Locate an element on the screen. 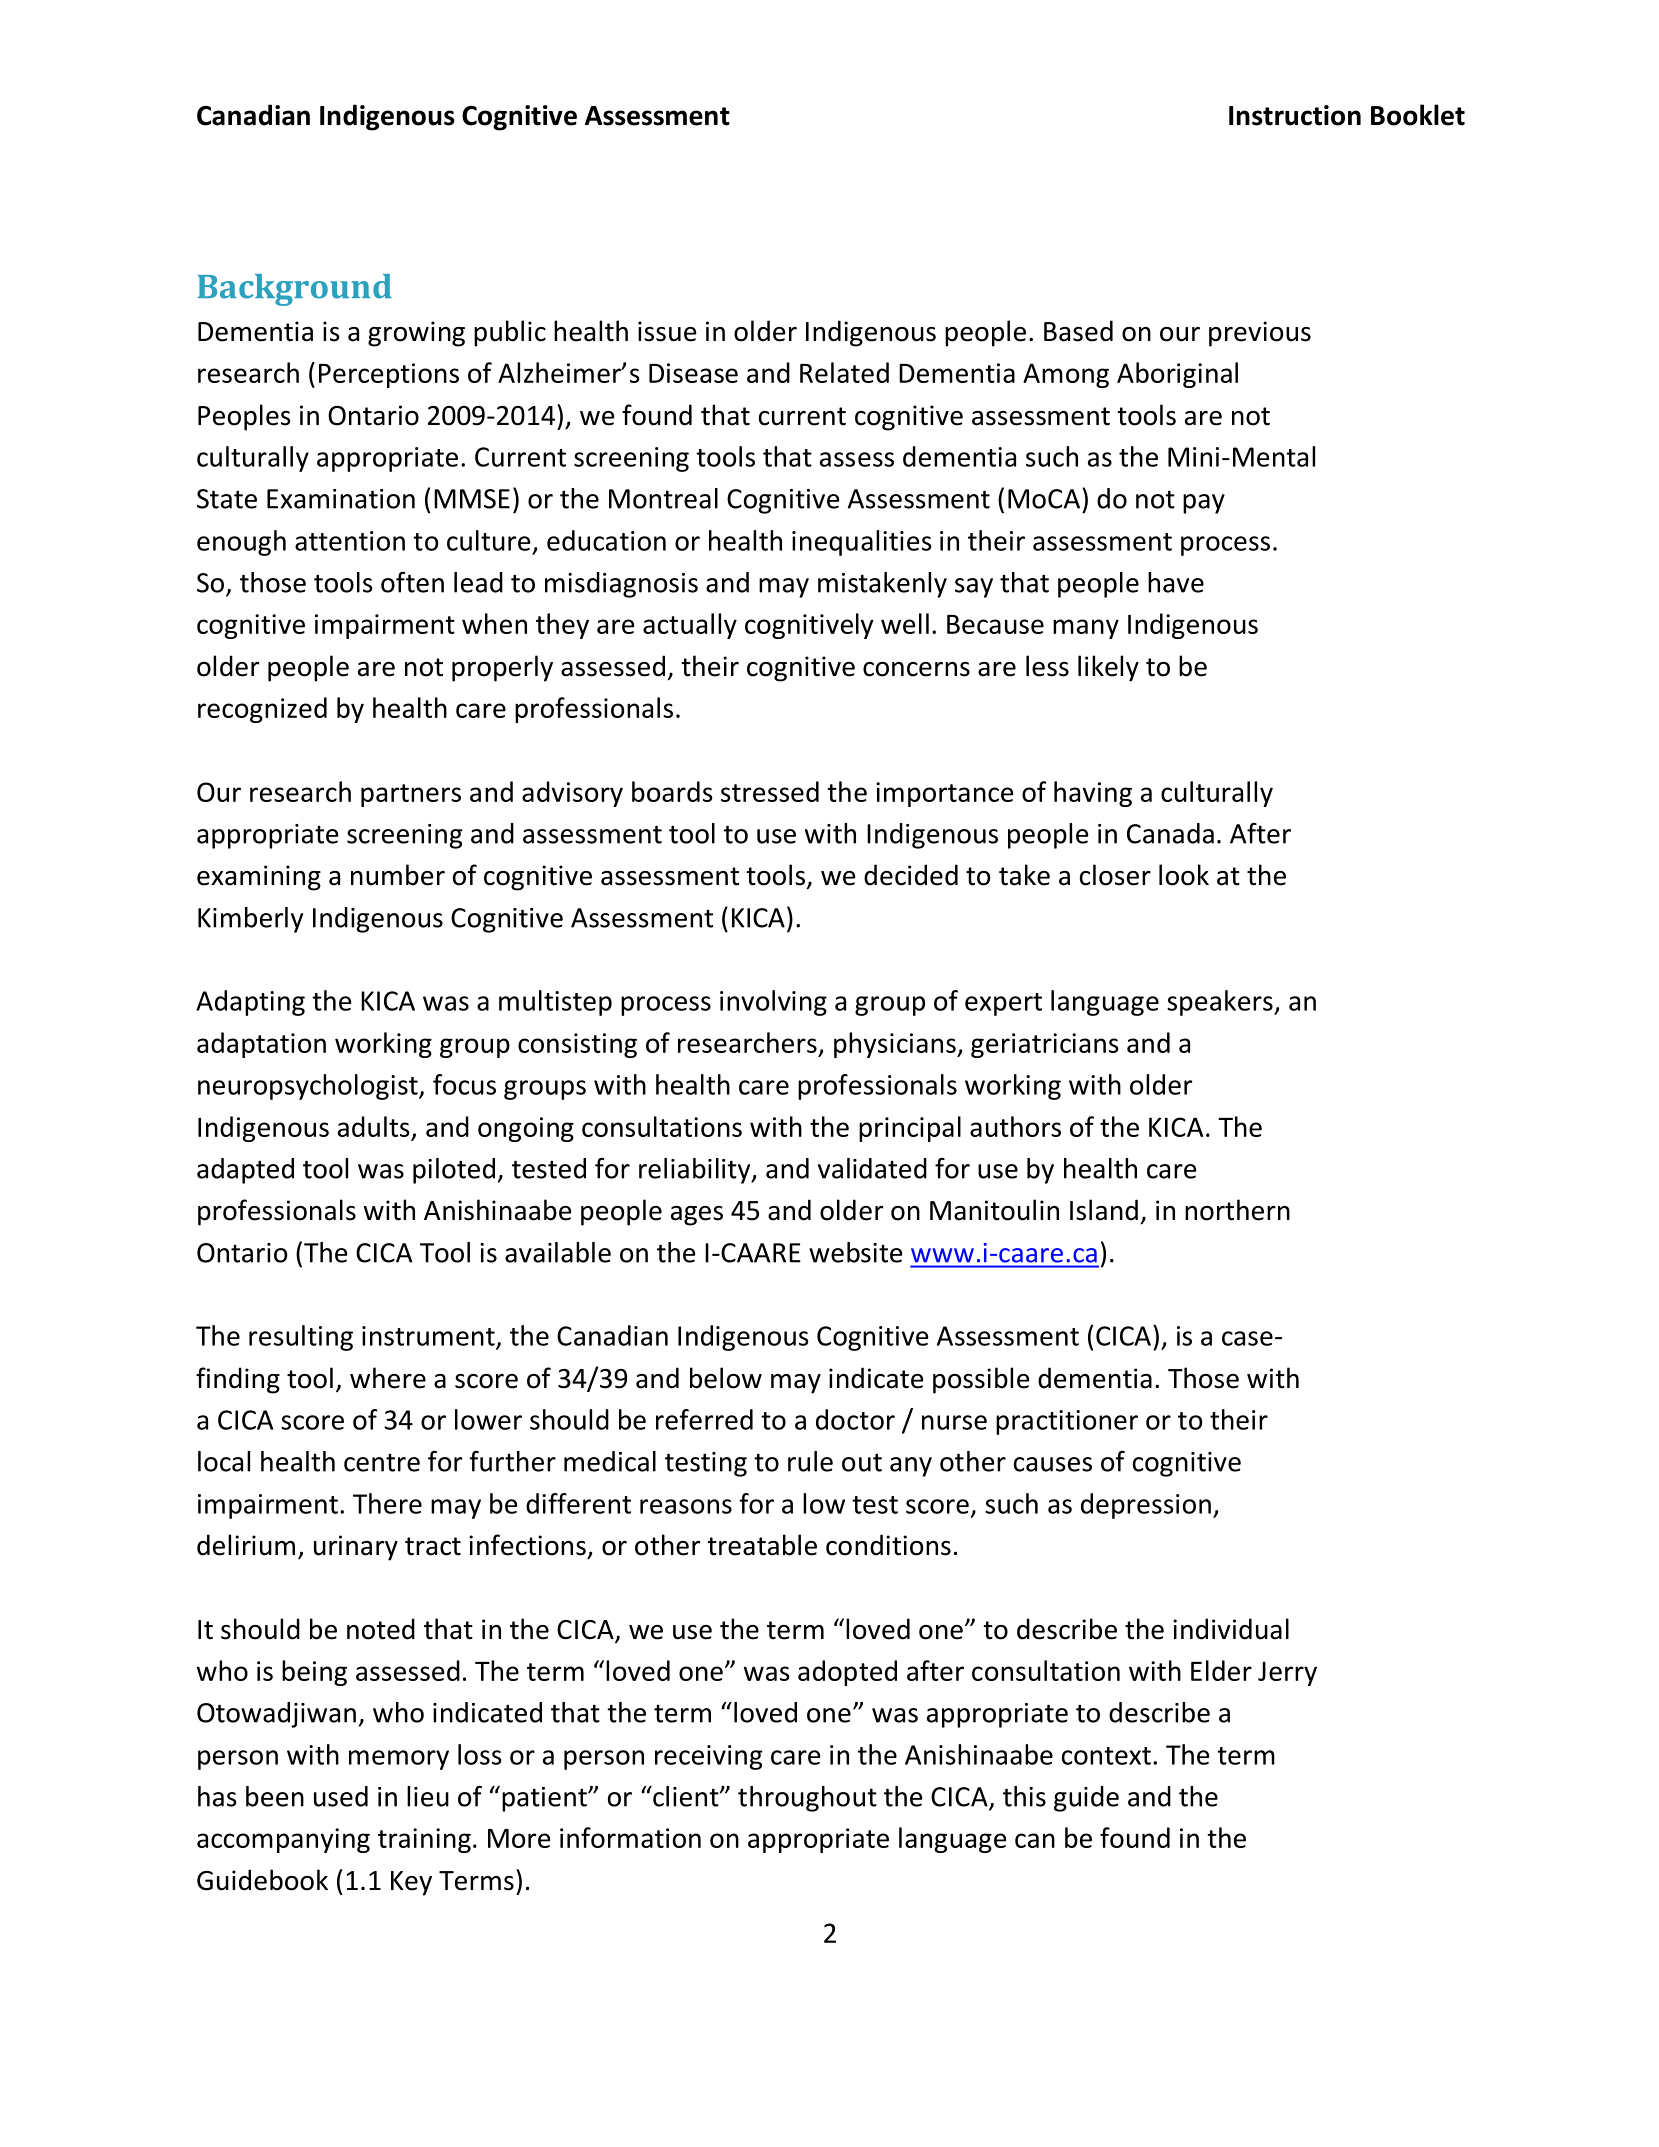  northern is located at coordinates (1237, 1210).
